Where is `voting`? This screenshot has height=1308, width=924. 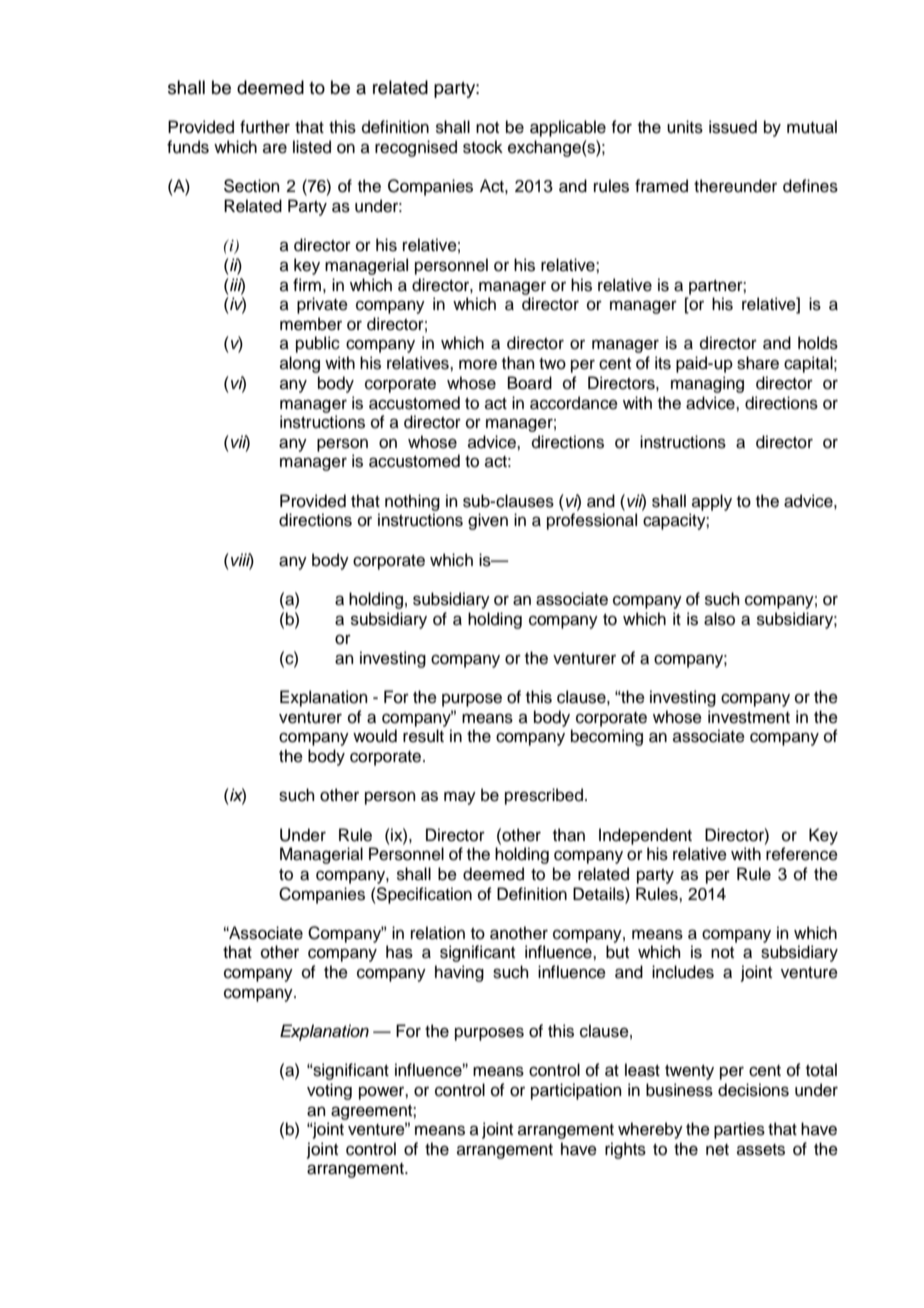 voting is located at coordinates (329, 1091).
